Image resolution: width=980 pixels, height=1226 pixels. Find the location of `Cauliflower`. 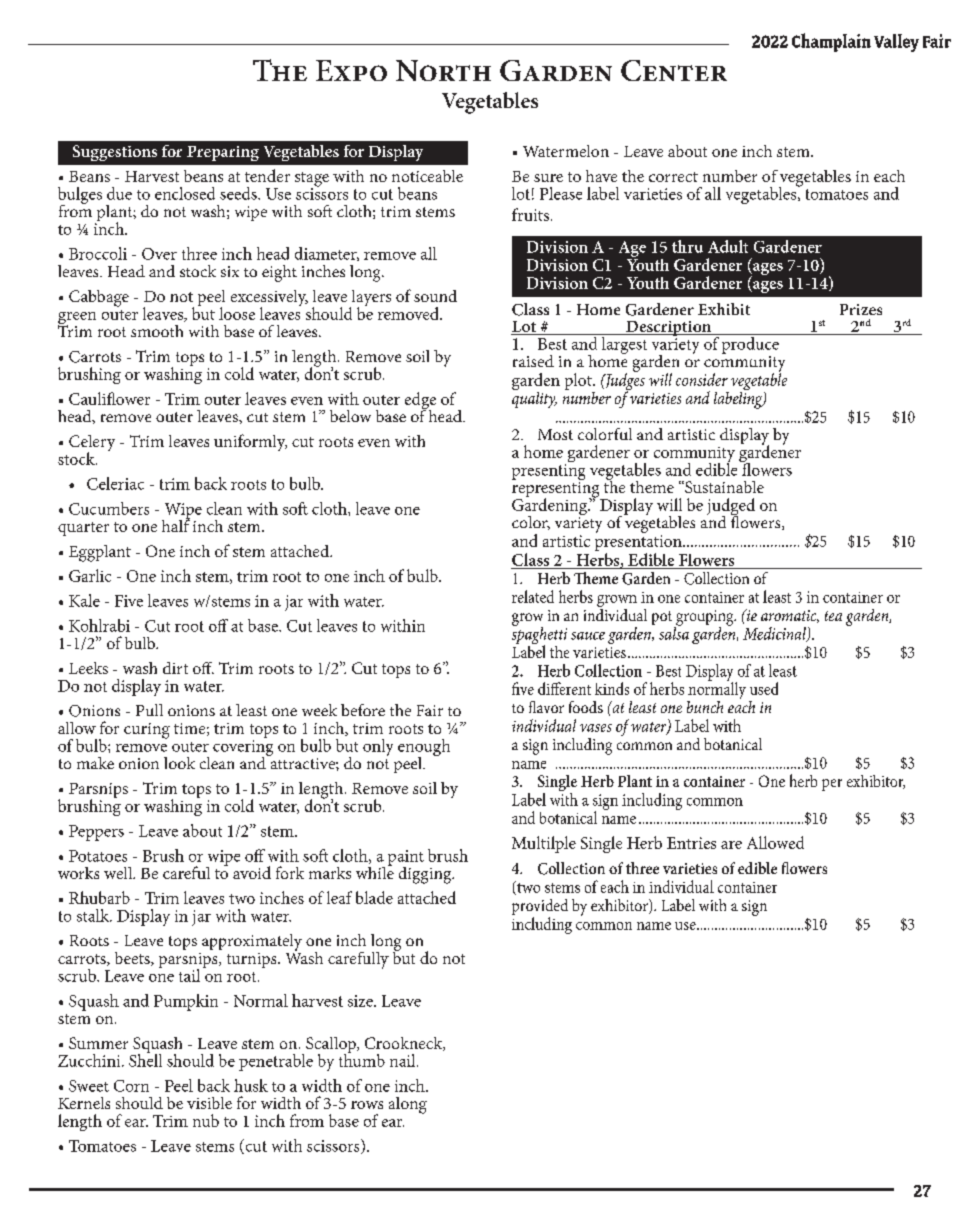

Cauliflower is located at coordinates (109, 398).
